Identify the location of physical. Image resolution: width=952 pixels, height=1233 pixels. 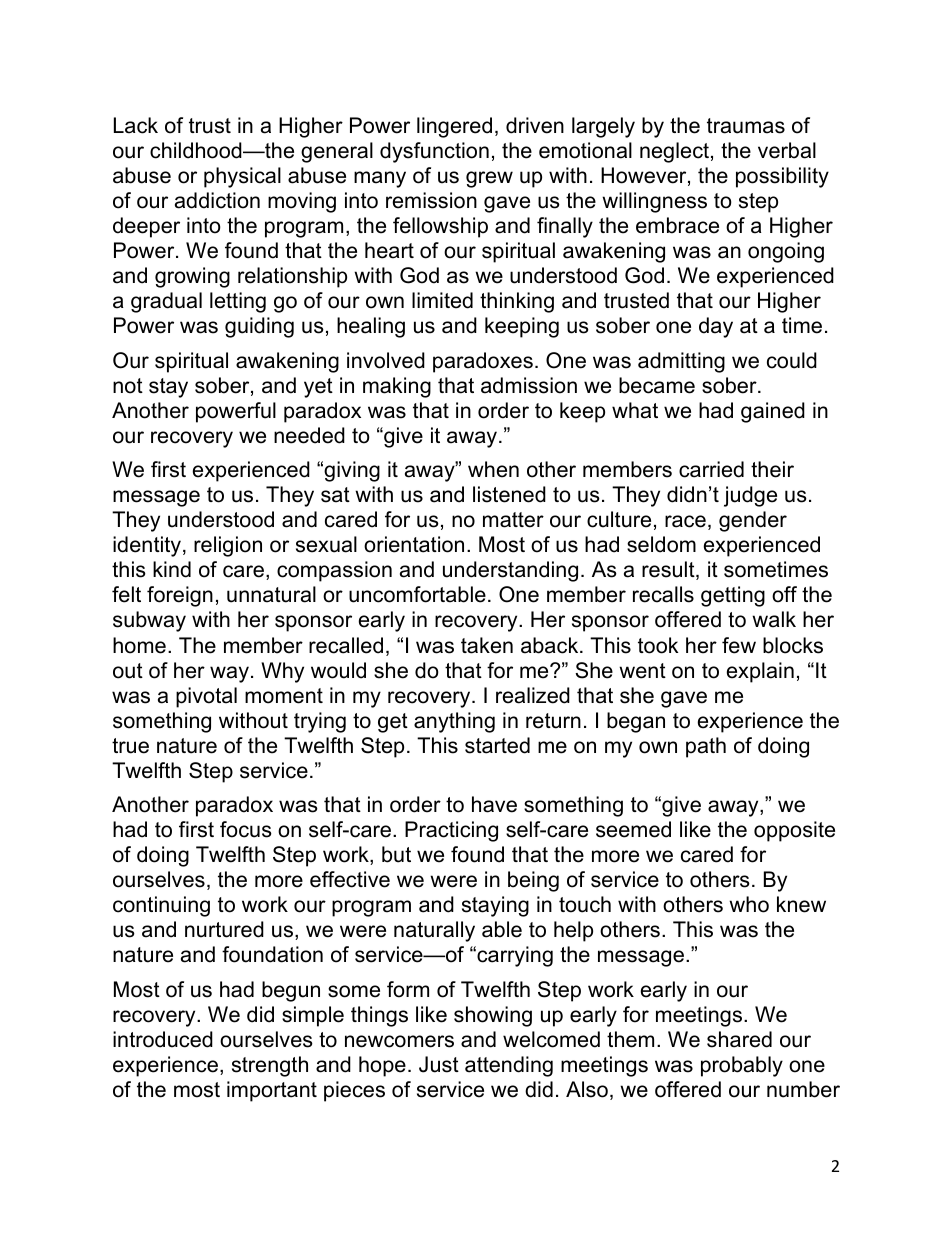
(242, 177).
